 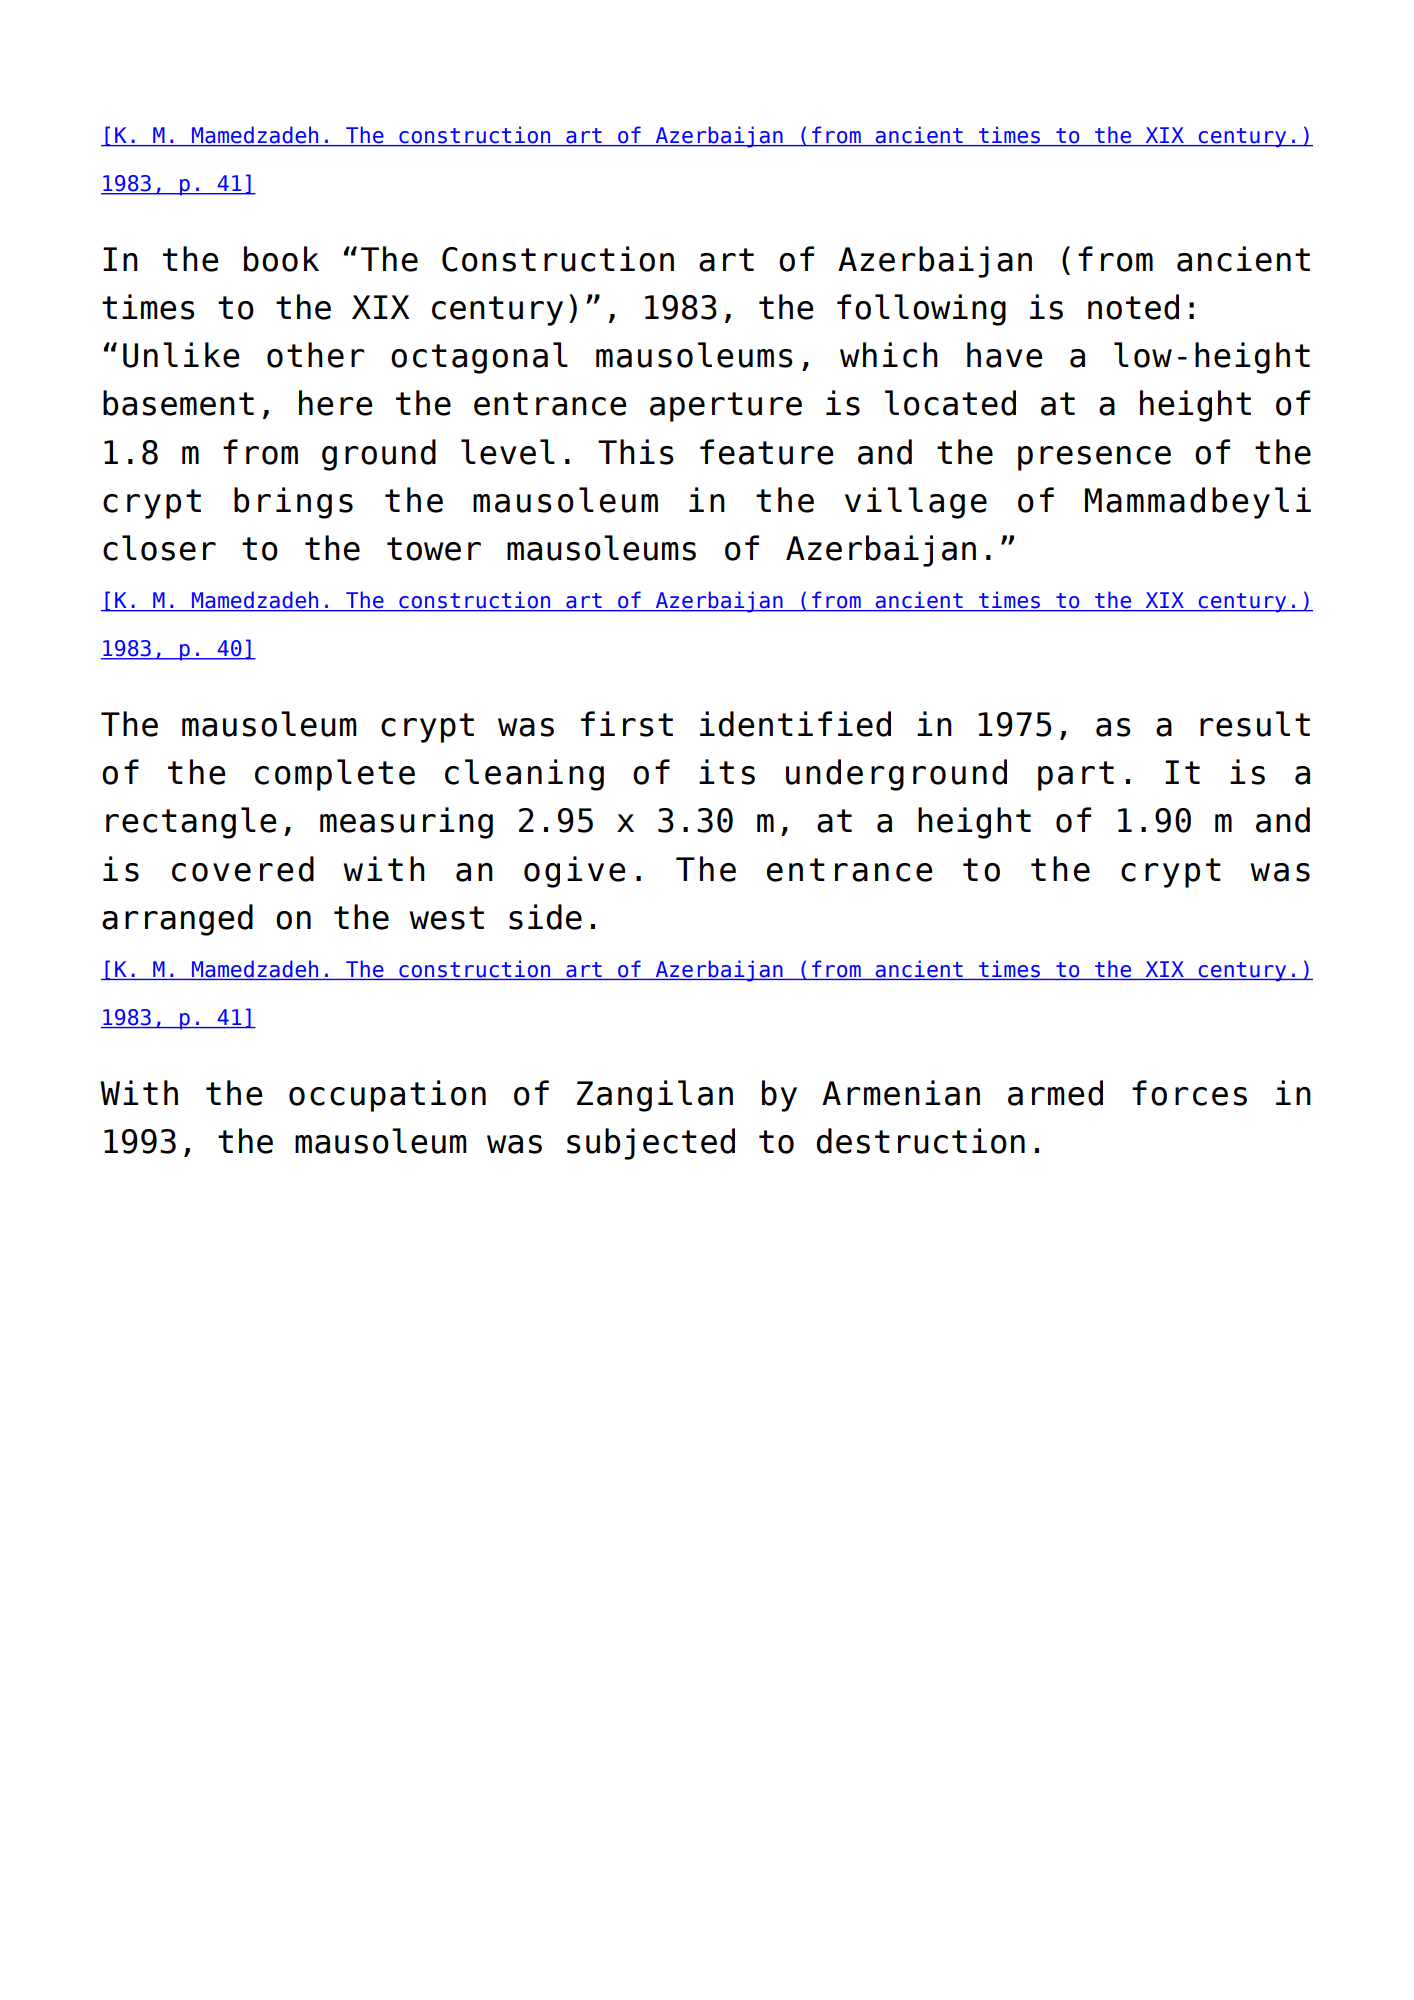 I want to click on following, so click(x=921, y=310).
